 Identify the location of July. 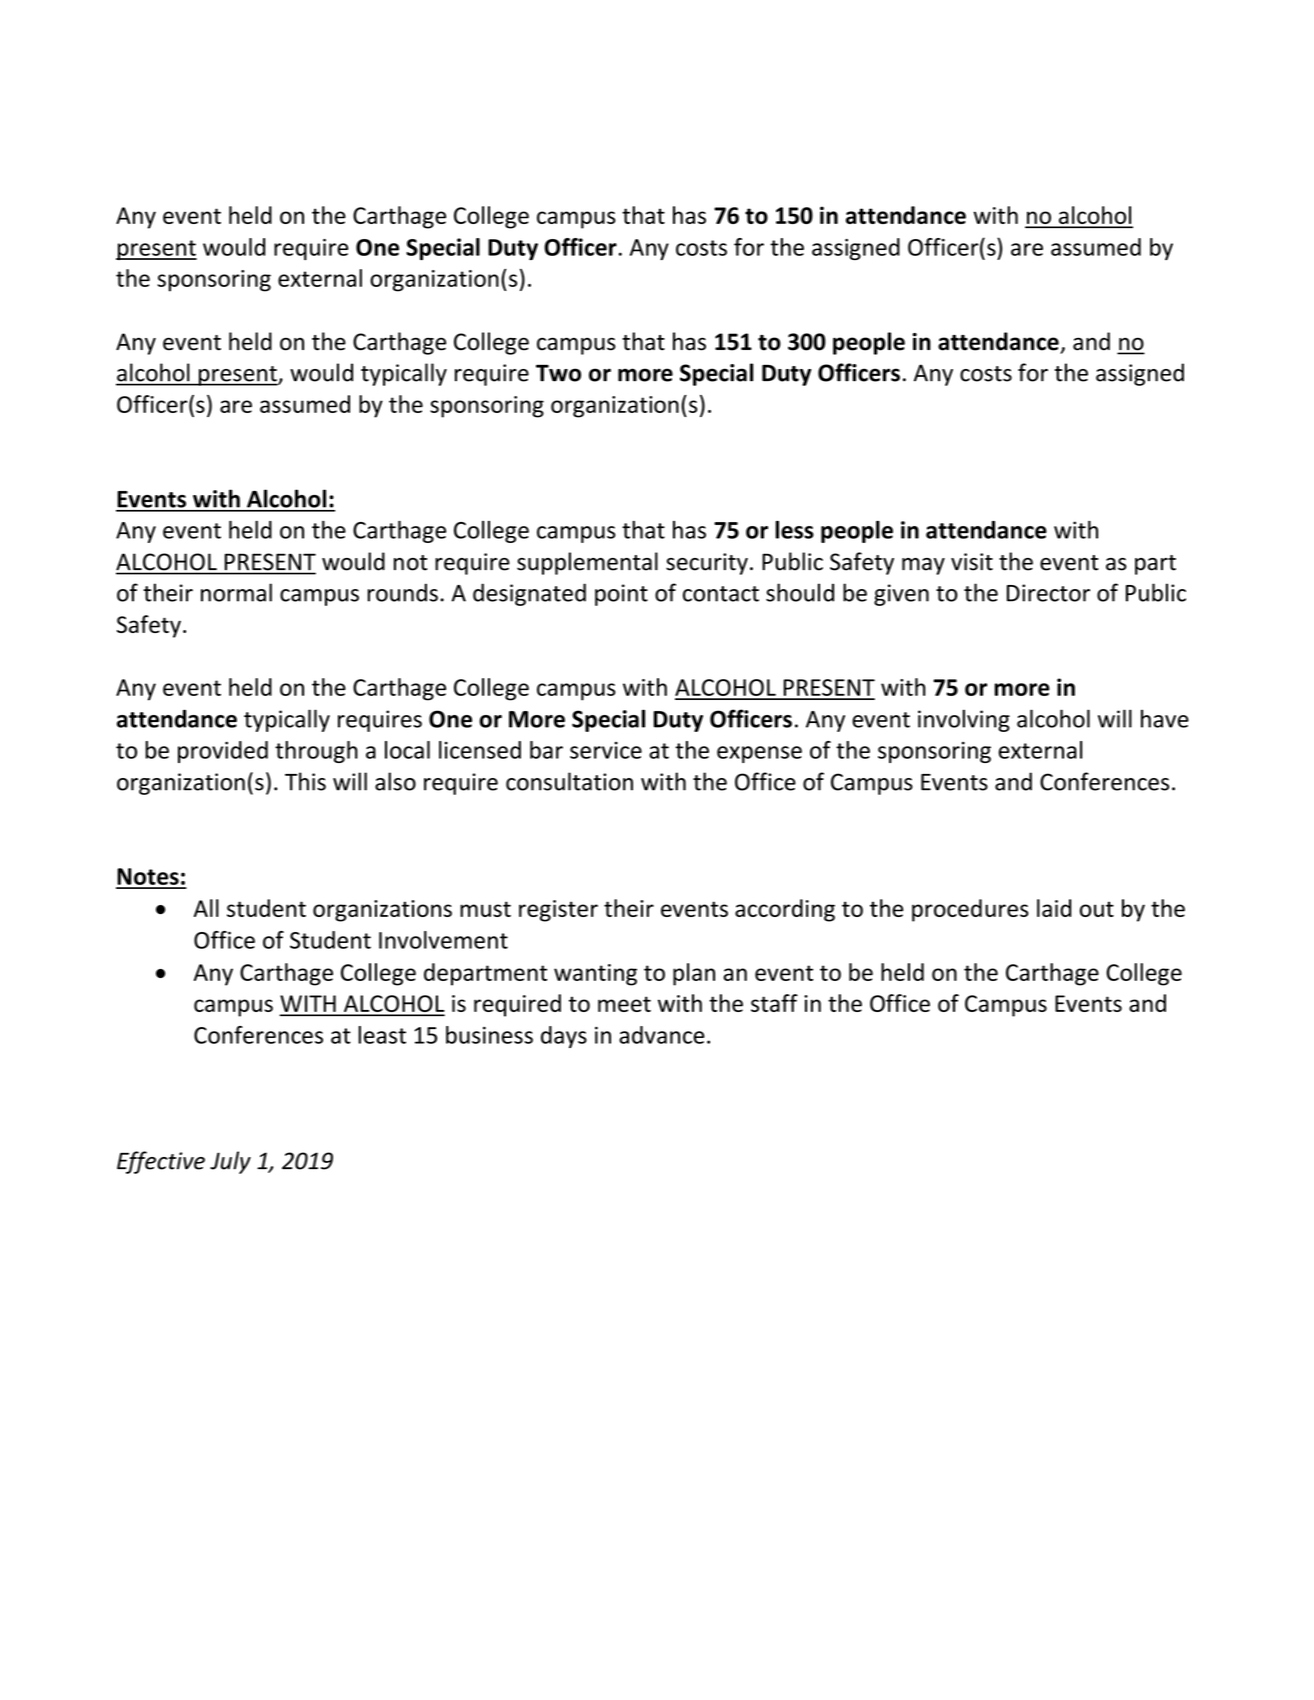
(230, 1162).
